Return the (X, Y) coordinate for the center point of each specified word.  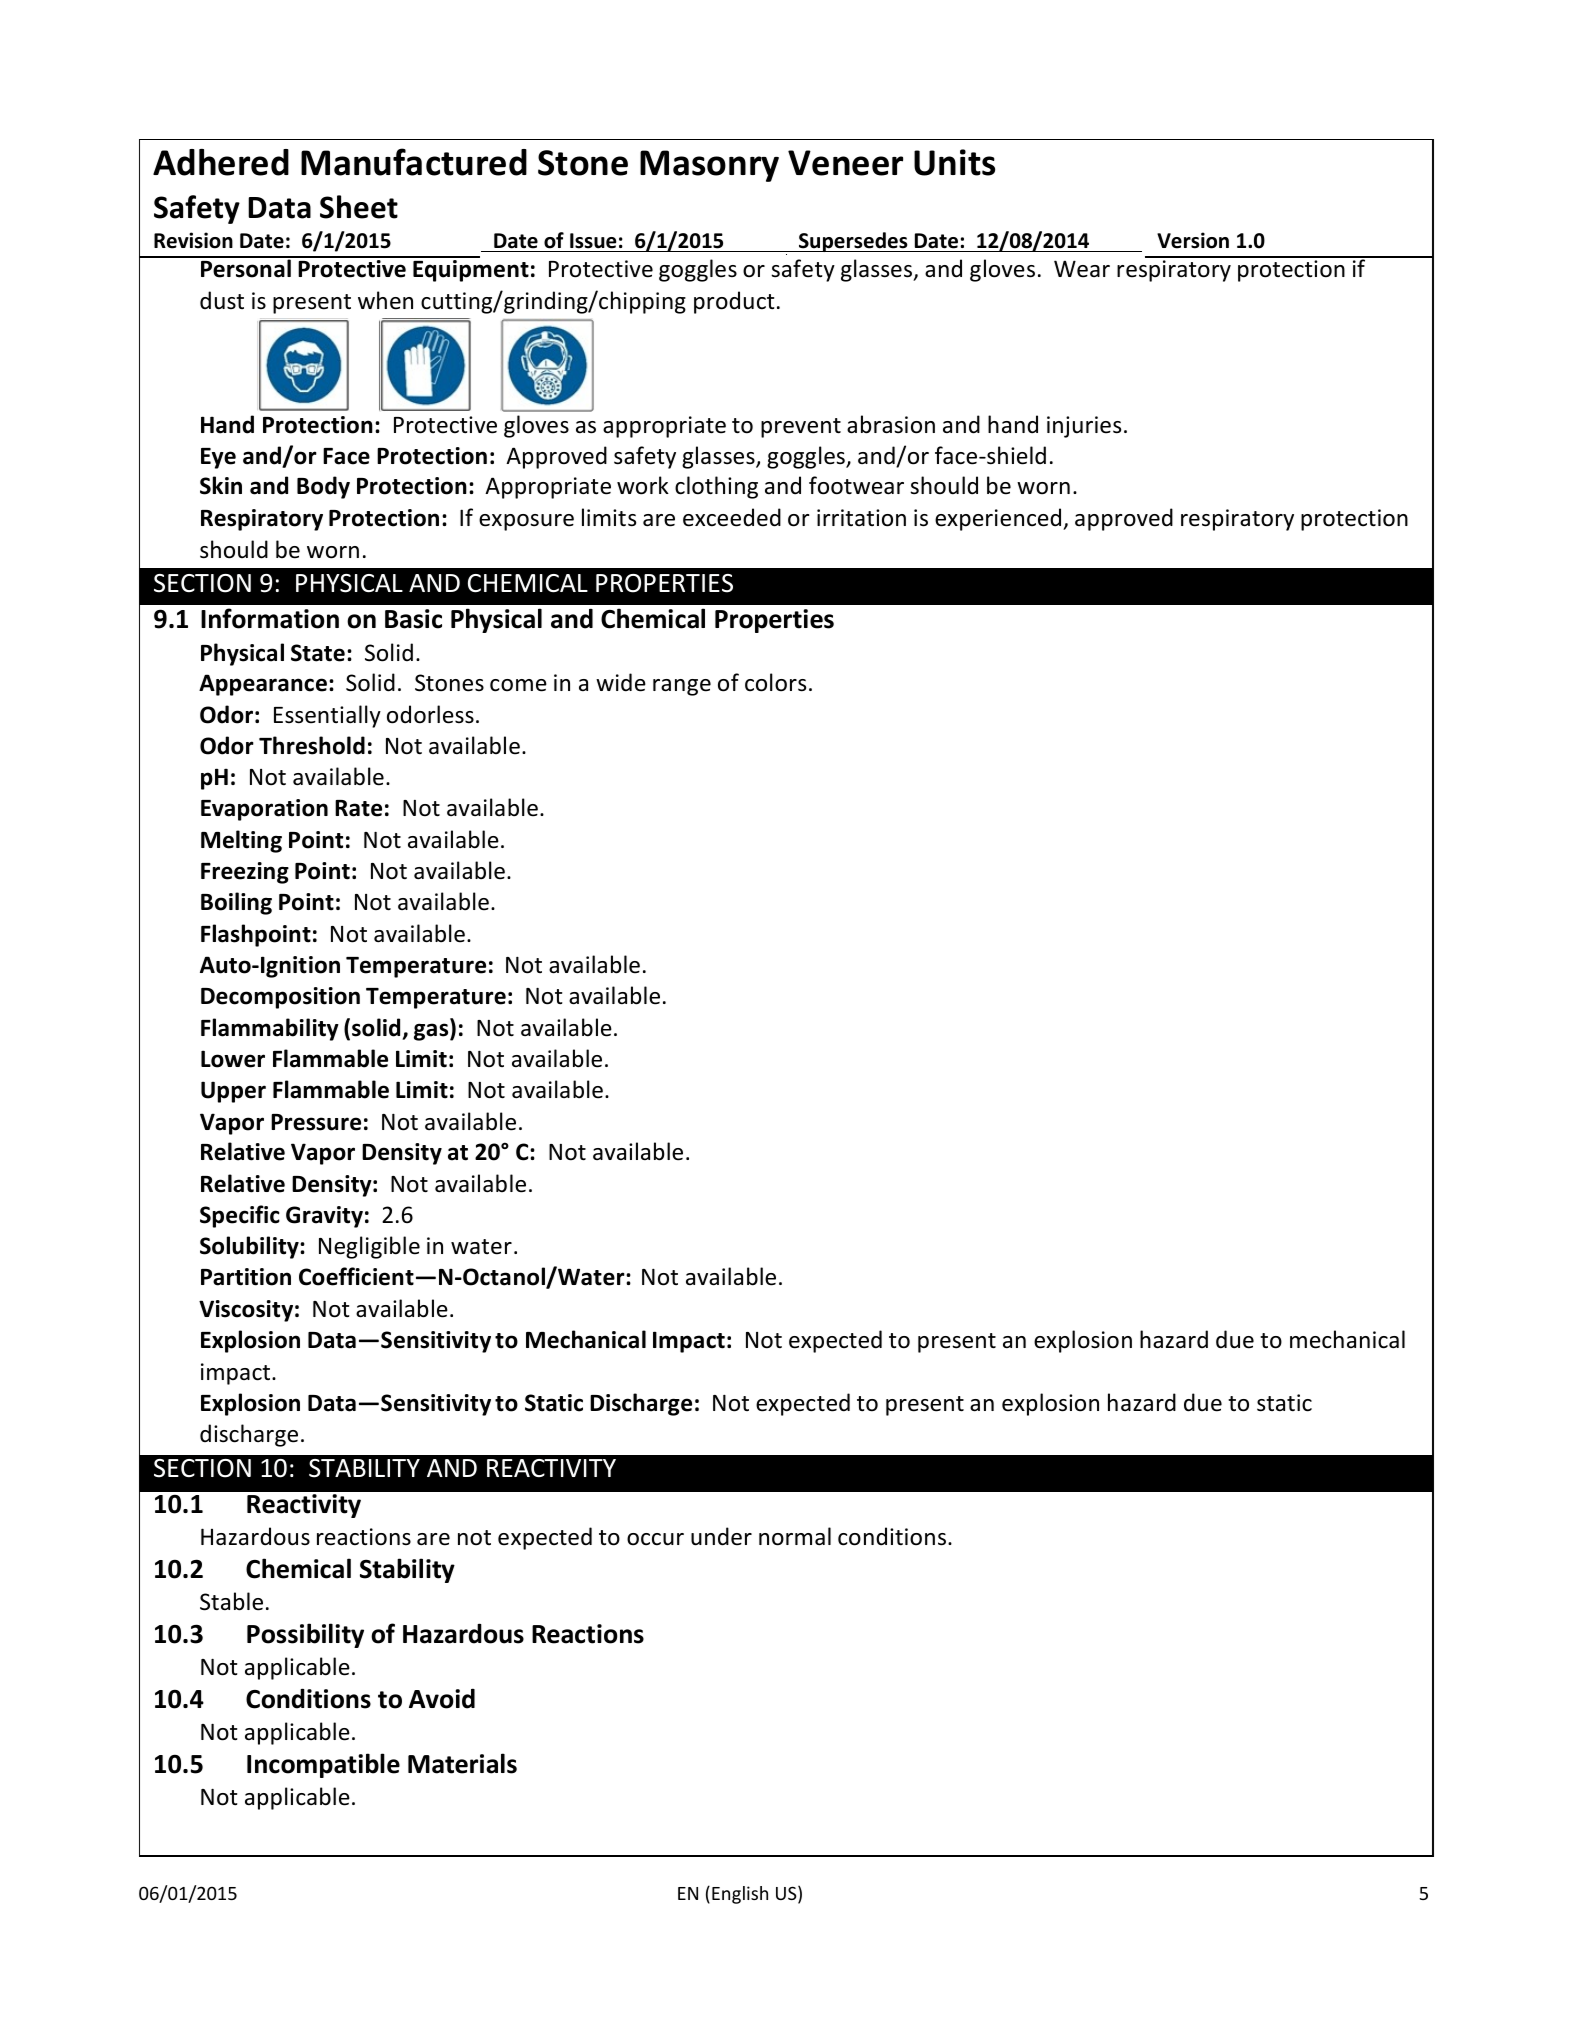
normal (795, 1536)
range (682, 687)
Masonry (709, 166)
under (721, 1536)
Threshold (312, 745)
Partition (246, 1277)
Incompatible (323, 1765)
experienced (999, 519)
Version (1193, 240)
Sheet (359, 207)
